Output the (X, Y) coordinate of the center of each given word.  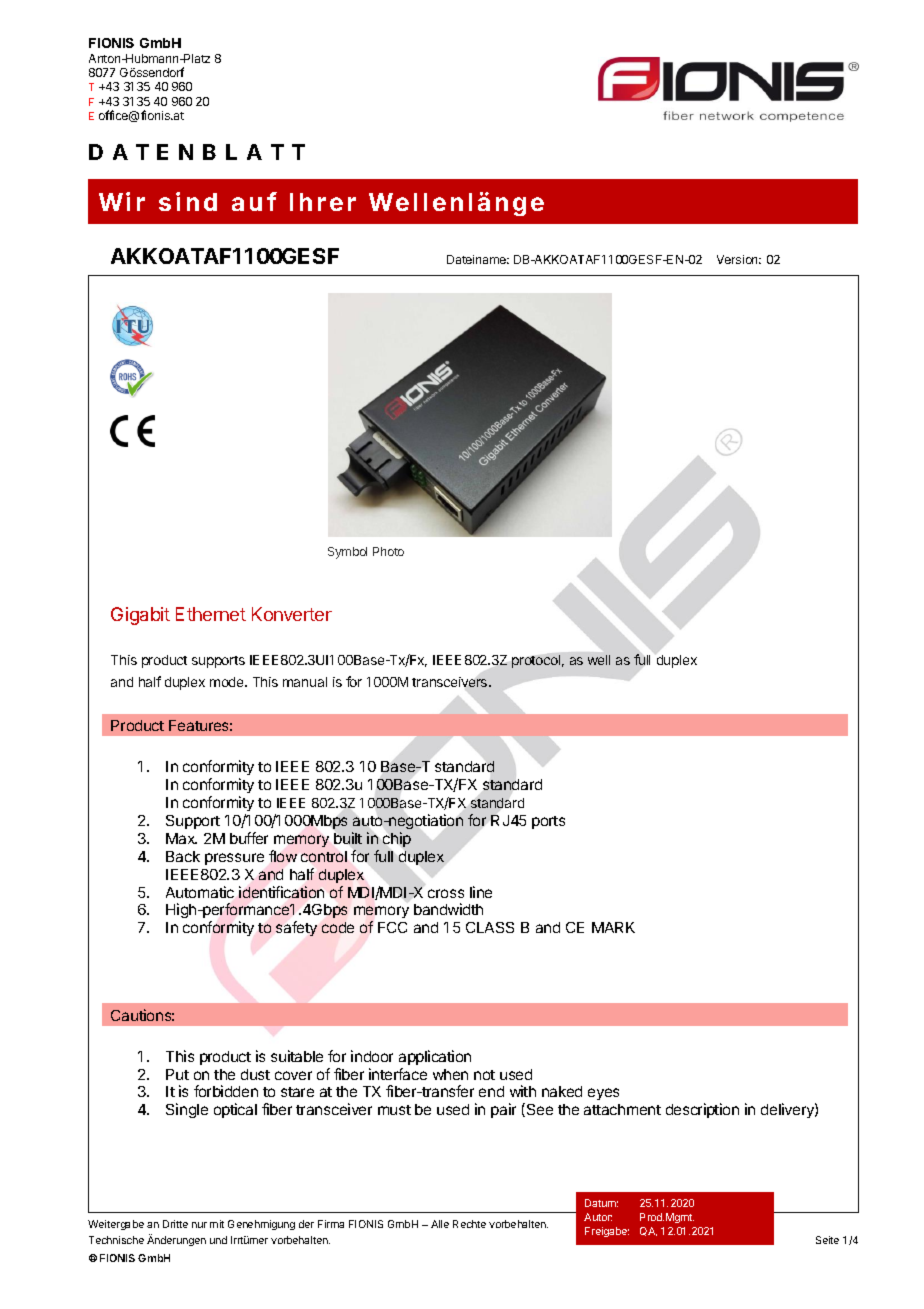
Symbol (347, 553)
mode (228, 682)
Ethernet (211, 614)
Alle (440, 1224)
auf (254, 201)
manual (305, 682)
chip (397, 839)
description (702, 1110)
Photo (388, 551)
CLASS (490, 927)
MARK (613, 927)
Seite (827, 1240)
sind (188, 201)
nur (199, 1225)
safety (296, 928)
